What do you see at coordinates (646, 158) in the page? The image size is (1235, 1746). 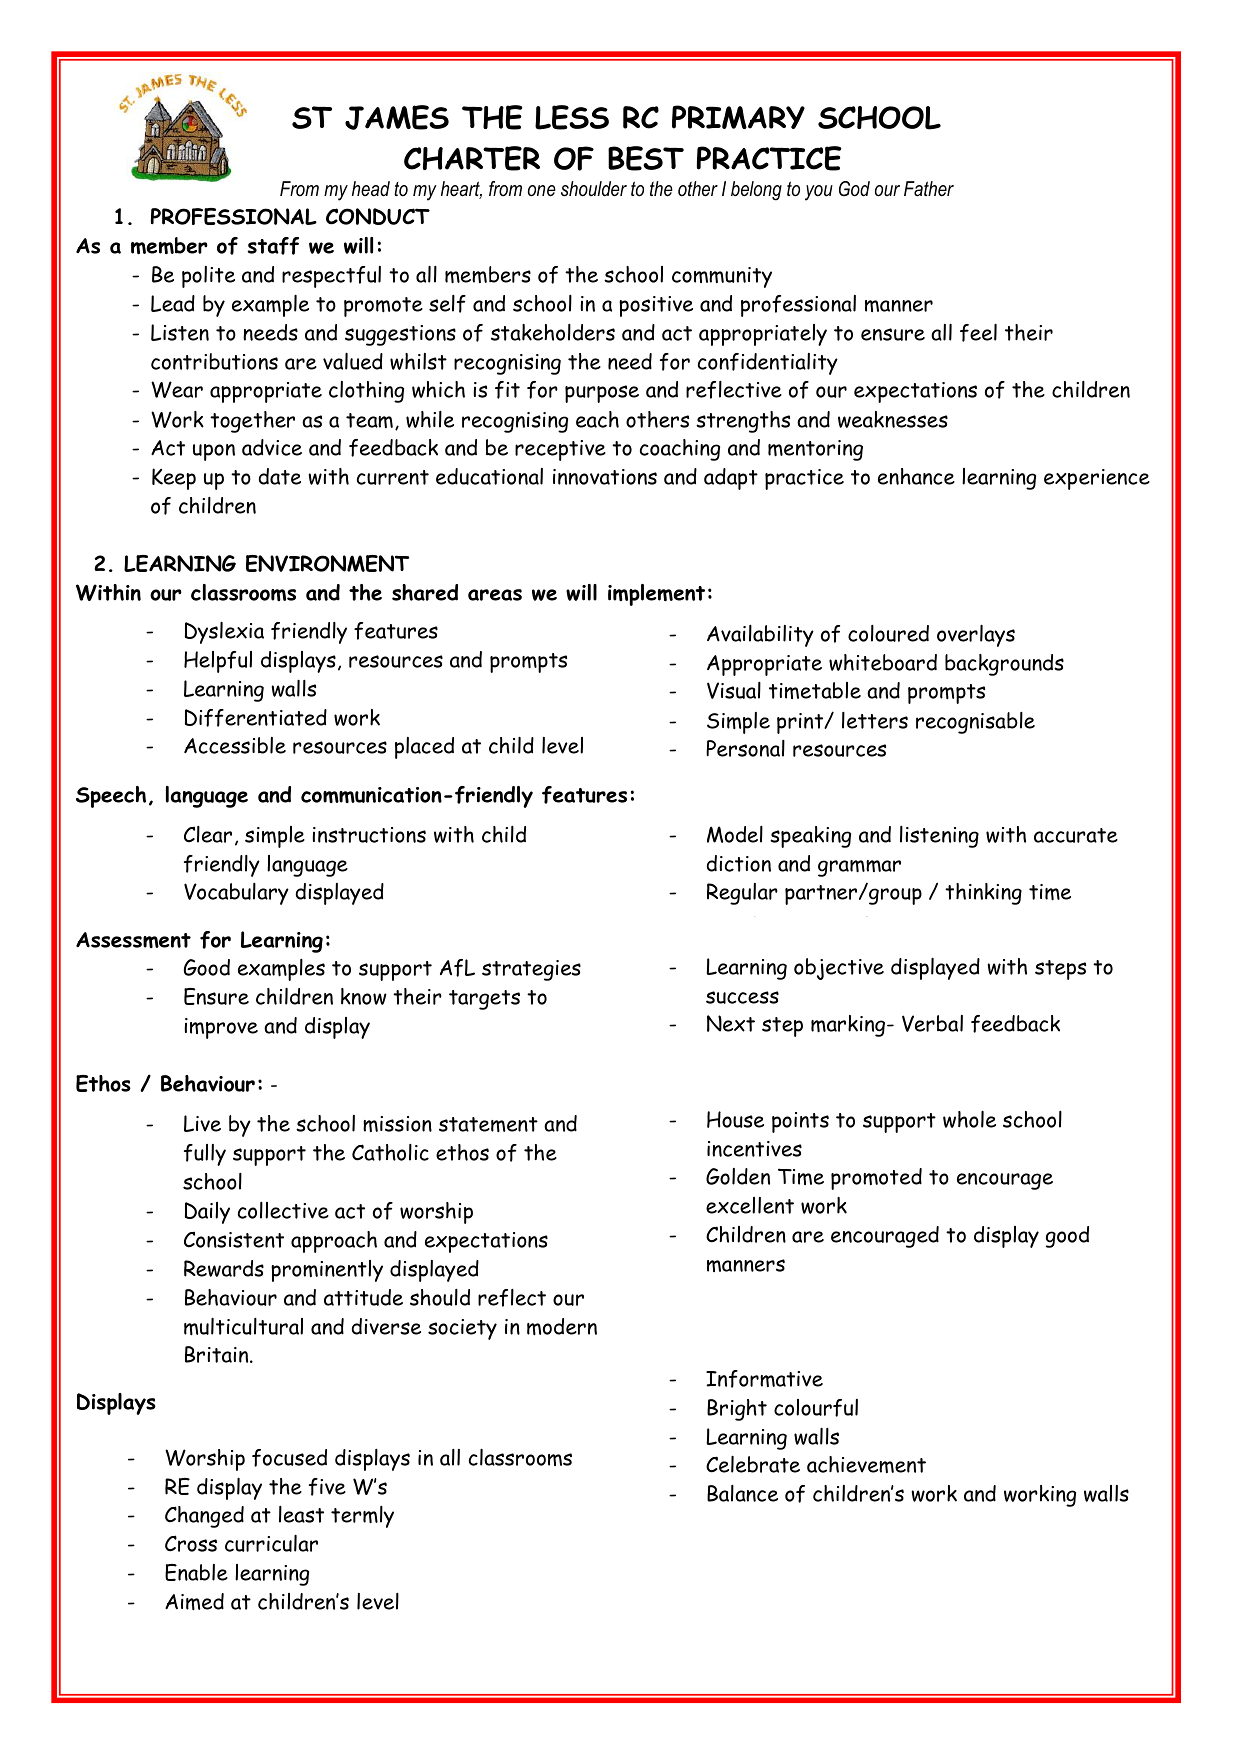 I see `BEST` at bounding box center [646, 158].
